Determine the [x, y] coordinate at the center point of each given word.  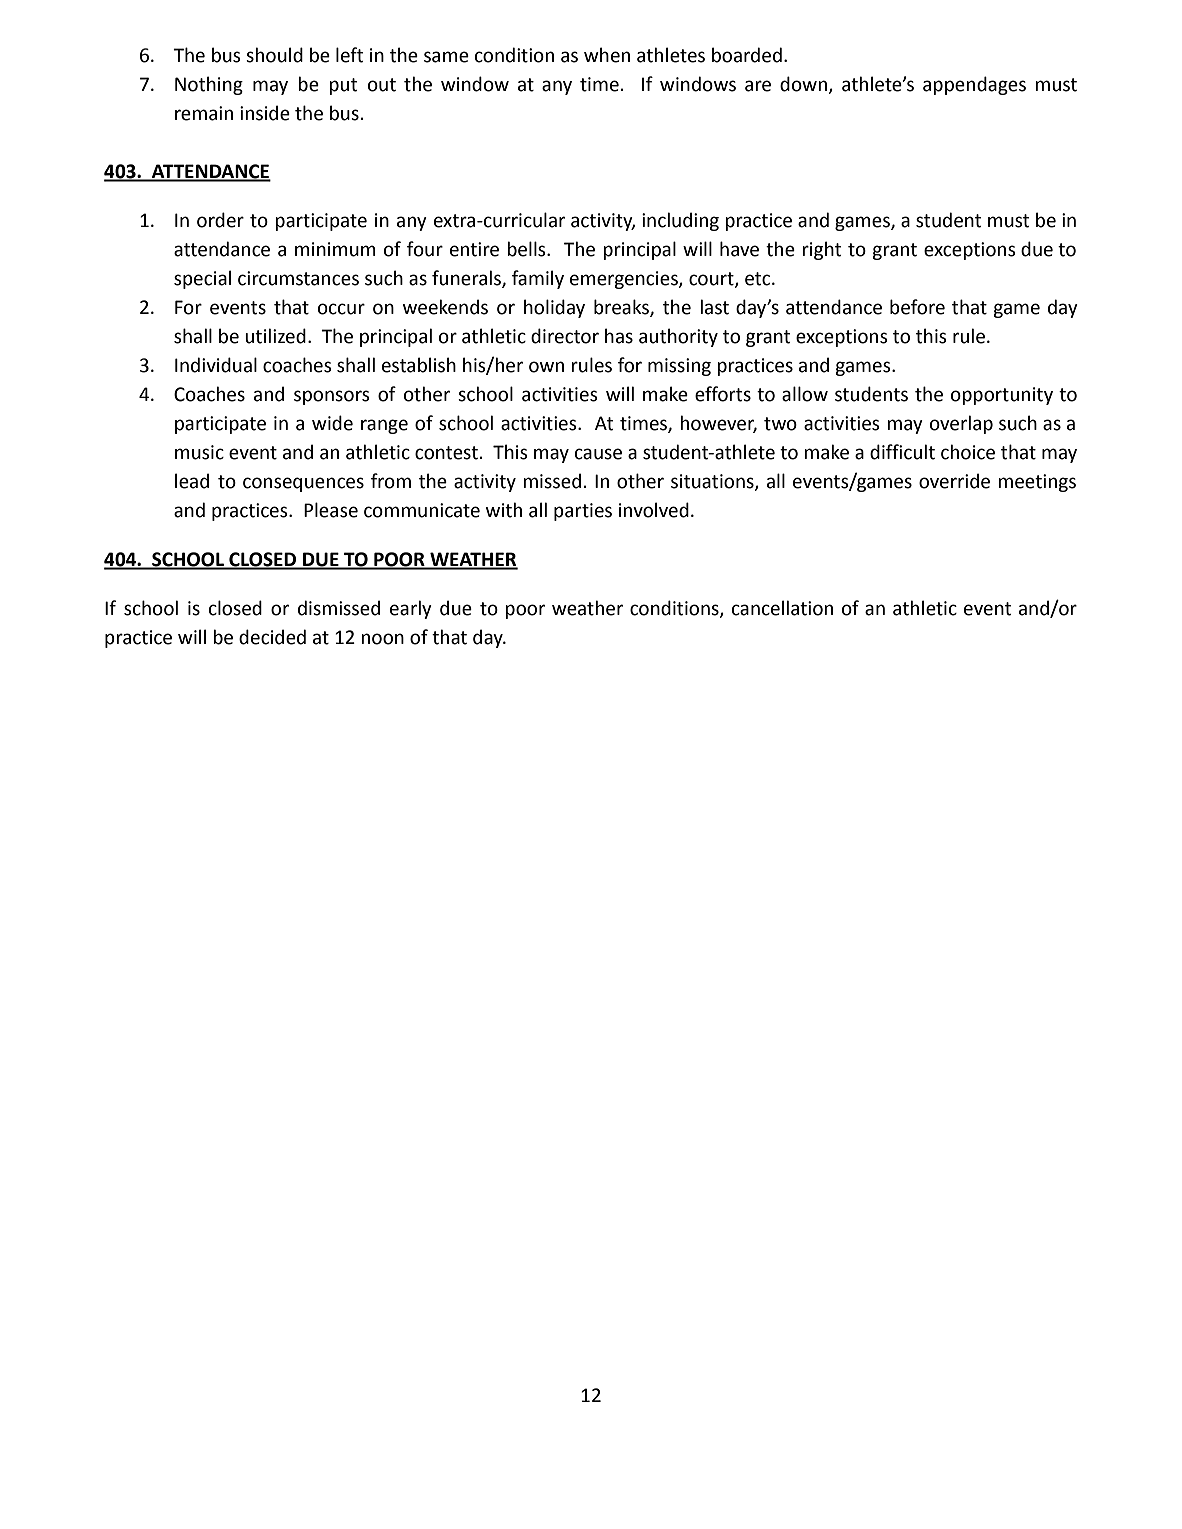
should [274, 55]
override [954, 481]
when [607, 55]
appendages [974, 85]
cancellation [782, 608]
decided [272, 637]
